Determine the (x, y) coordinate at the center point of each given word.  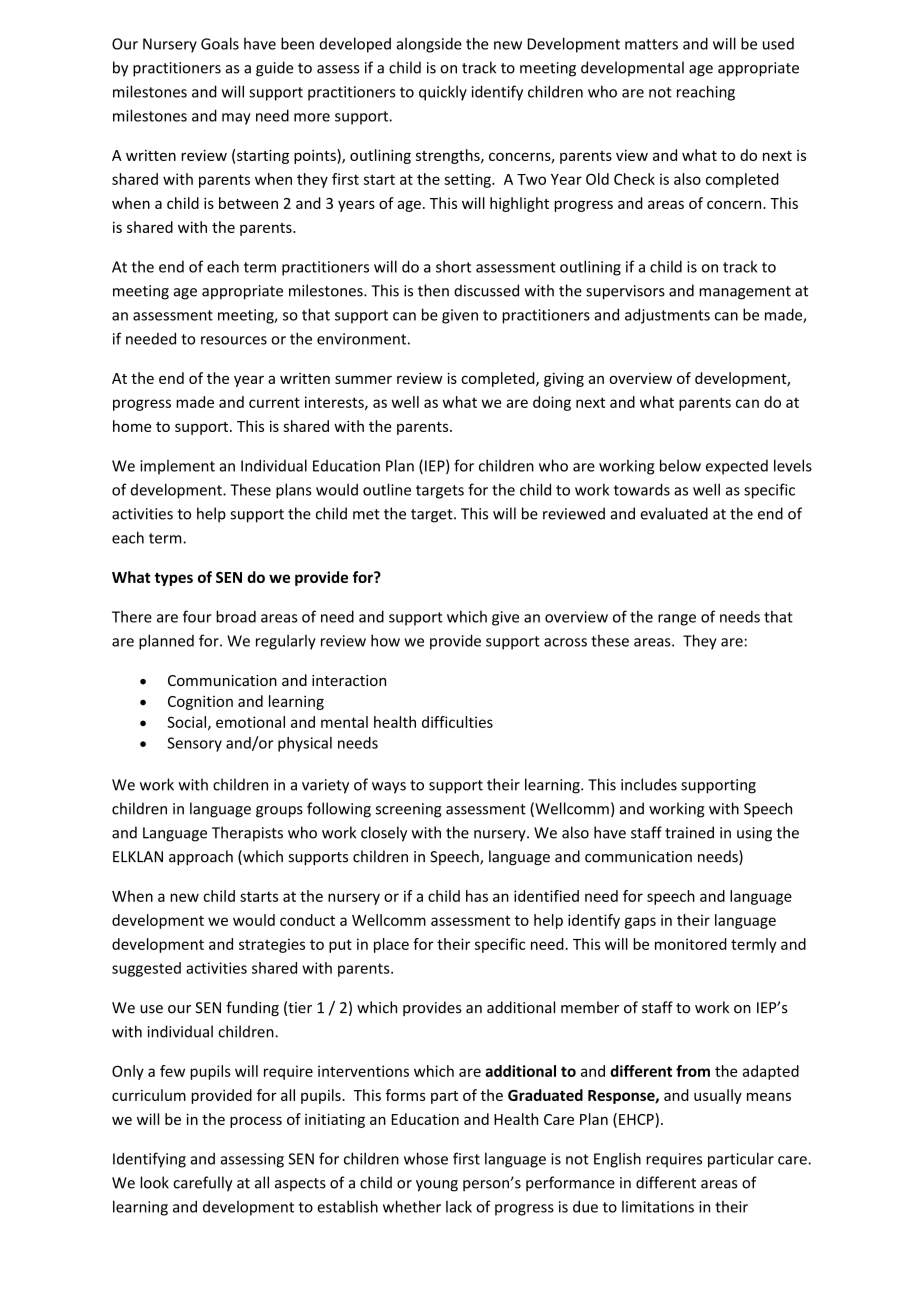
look (154, 1182)
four (197, 616)
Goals (220, 43)
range (677, 620)
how (385, 640)
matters (651, 44)
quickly (443, 93)
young (437, 1186)
